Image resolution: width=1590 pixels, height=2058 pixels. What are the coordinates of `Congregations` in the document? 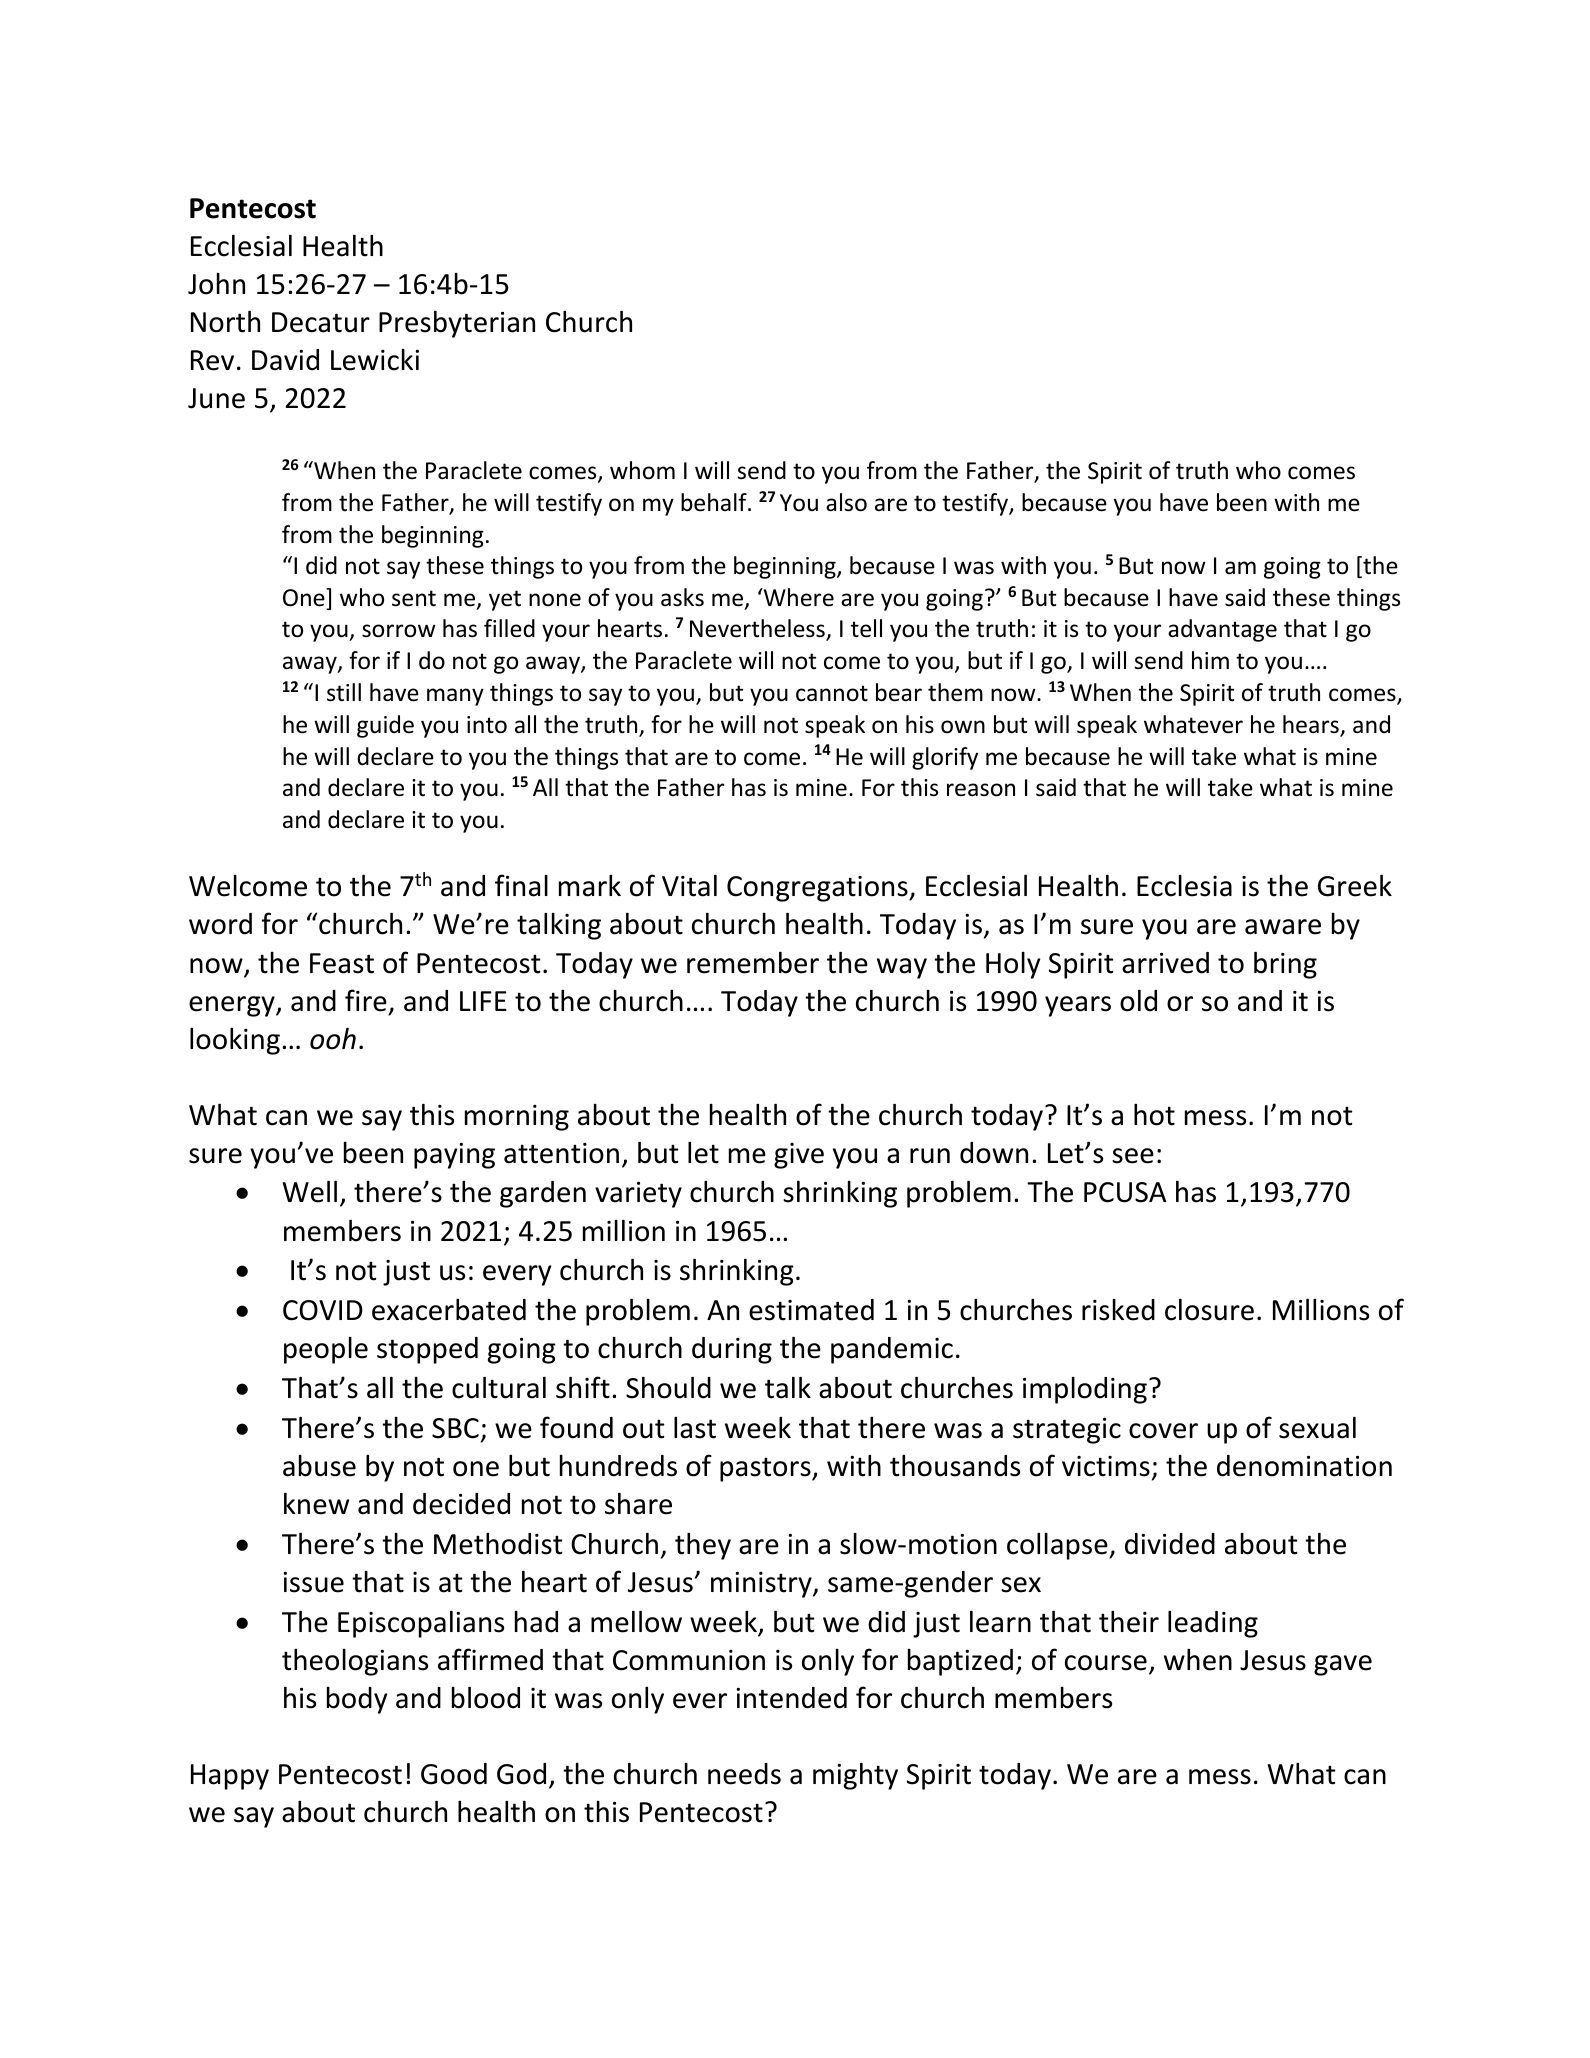 It's located at (818, 889).
